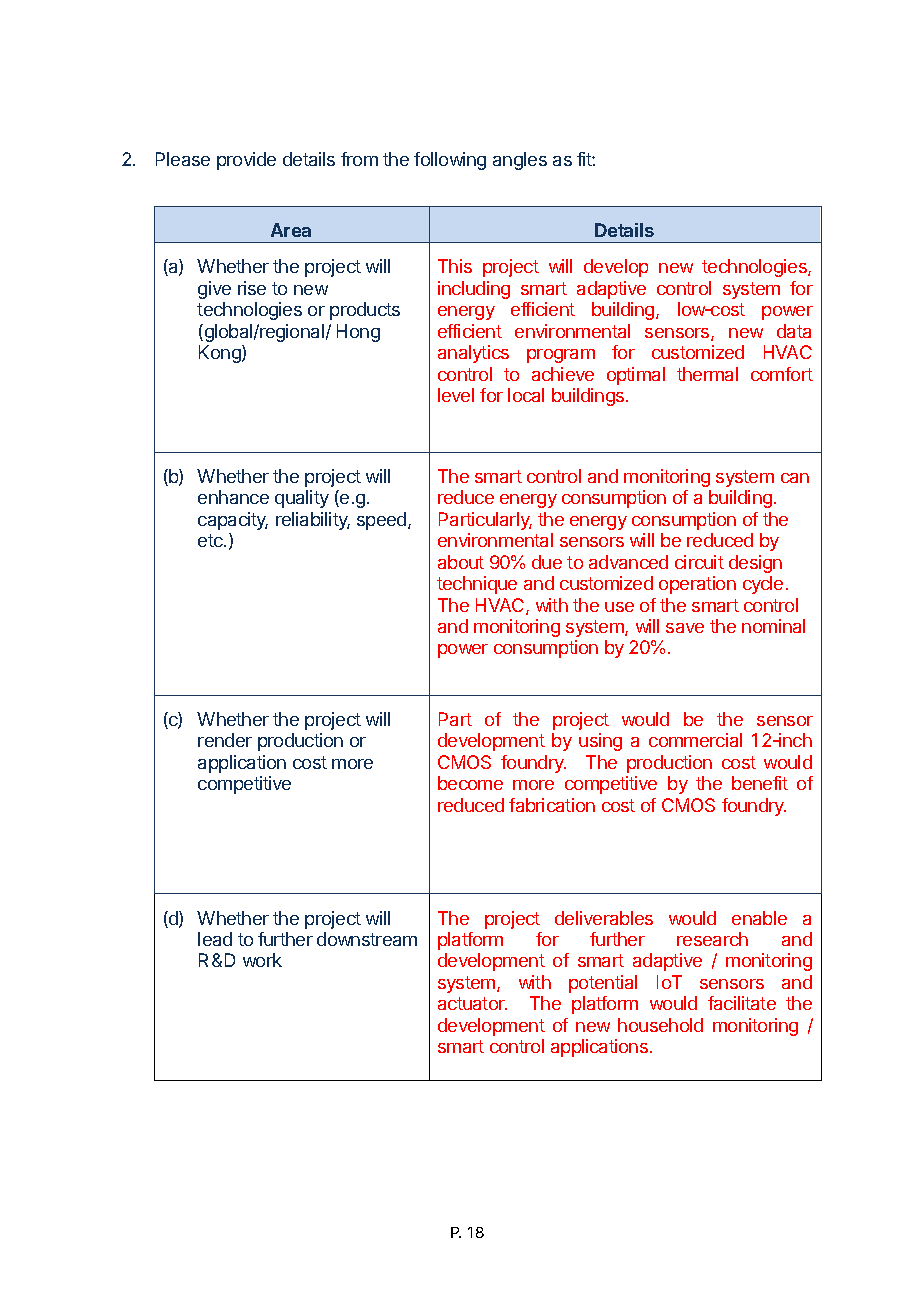 Image resolution: width=924 pixels, height=1308 pixels. I want to click on angles, so click(520, 161).
